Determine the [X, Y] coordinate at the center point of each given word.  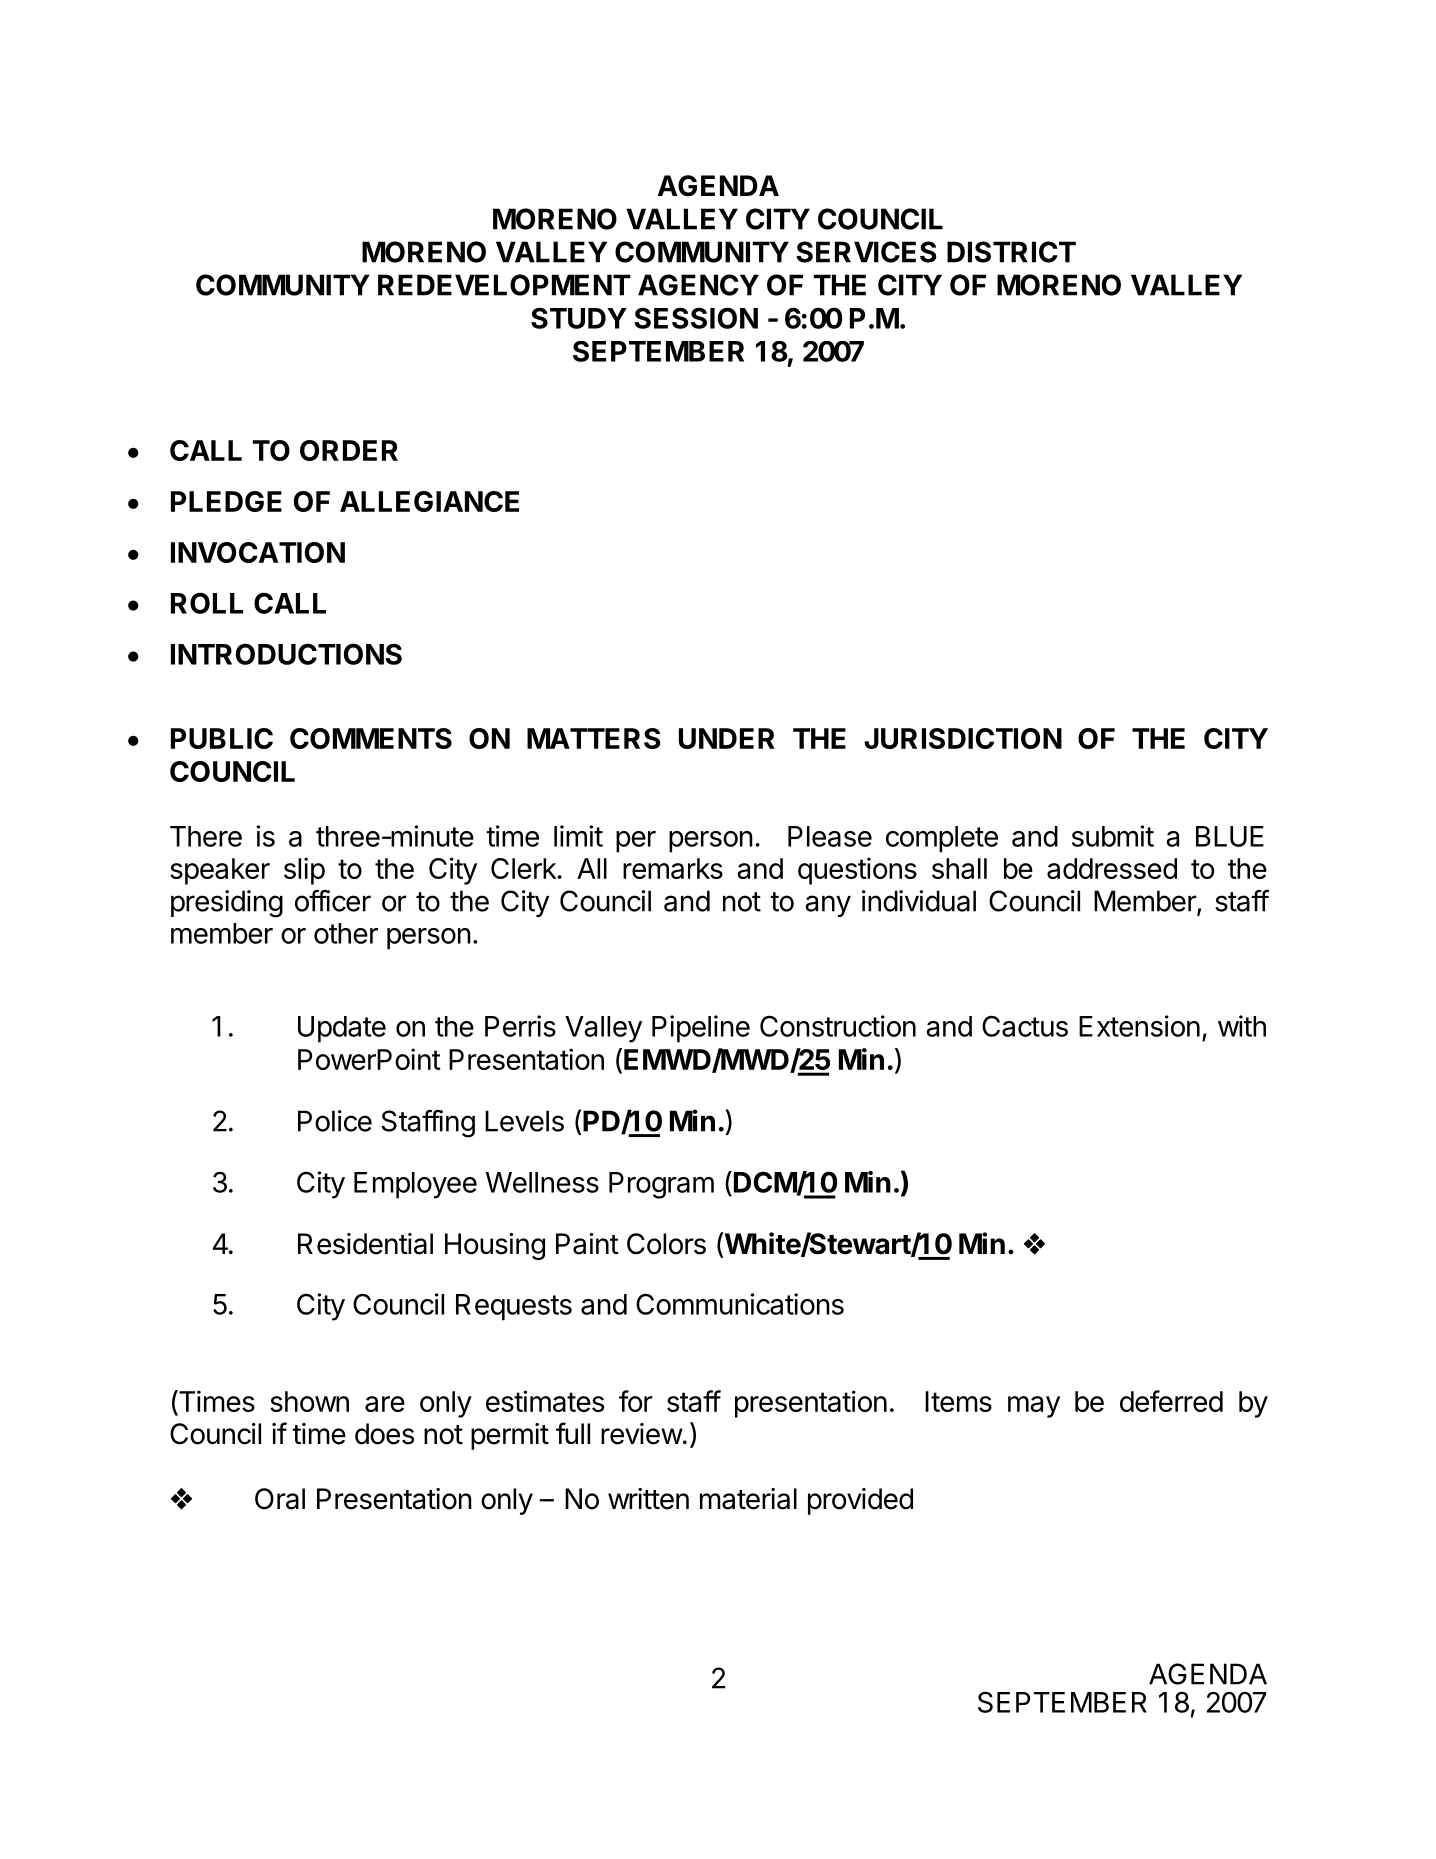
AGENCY [698, 285]
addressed [1112, 868]
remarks [673, 868]
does [384, 1434]
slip [304, 871]
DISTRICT [1011, 252]
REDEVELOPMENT [504, 285]
